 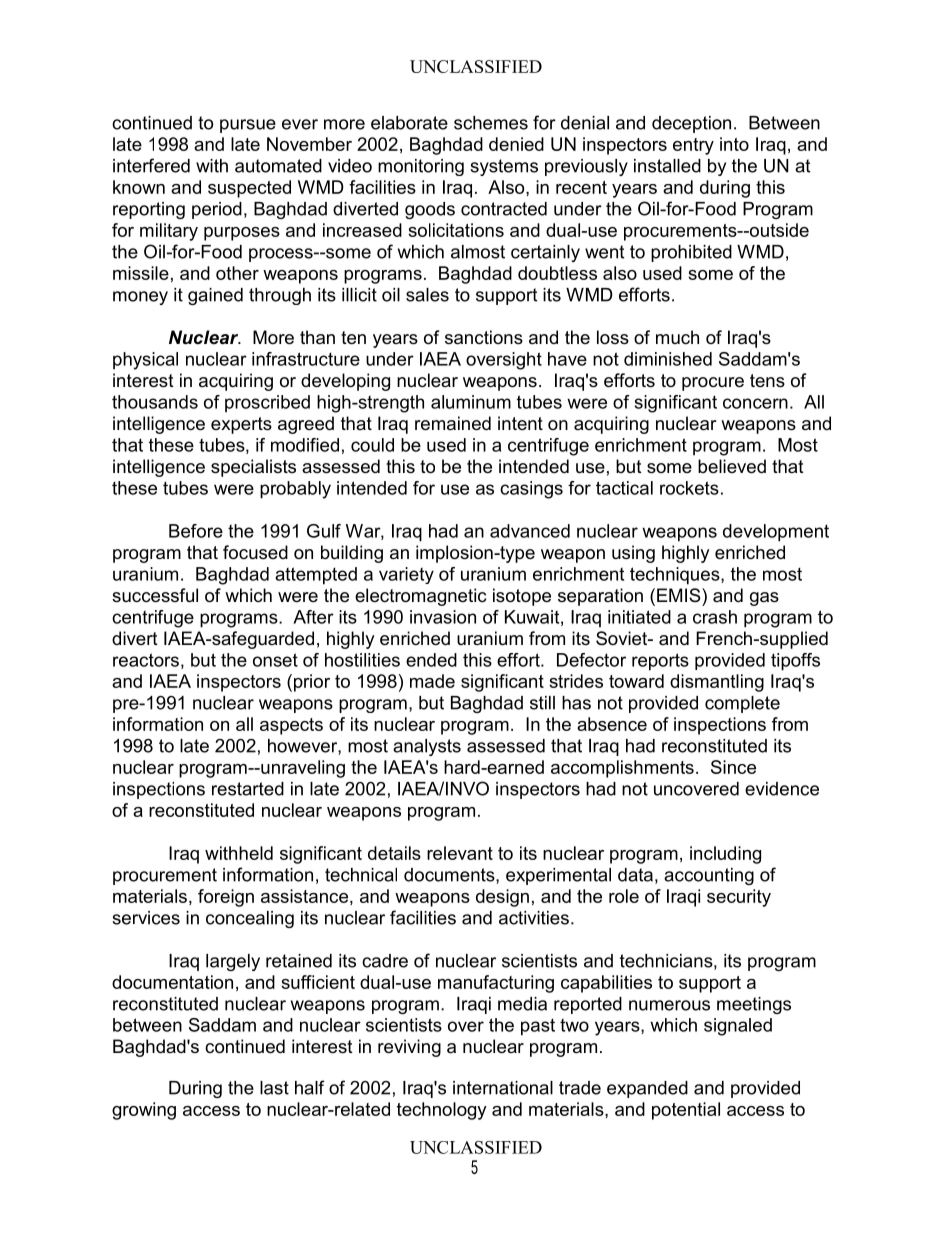 I want to click on technology, so click(x=442, y=1111).
